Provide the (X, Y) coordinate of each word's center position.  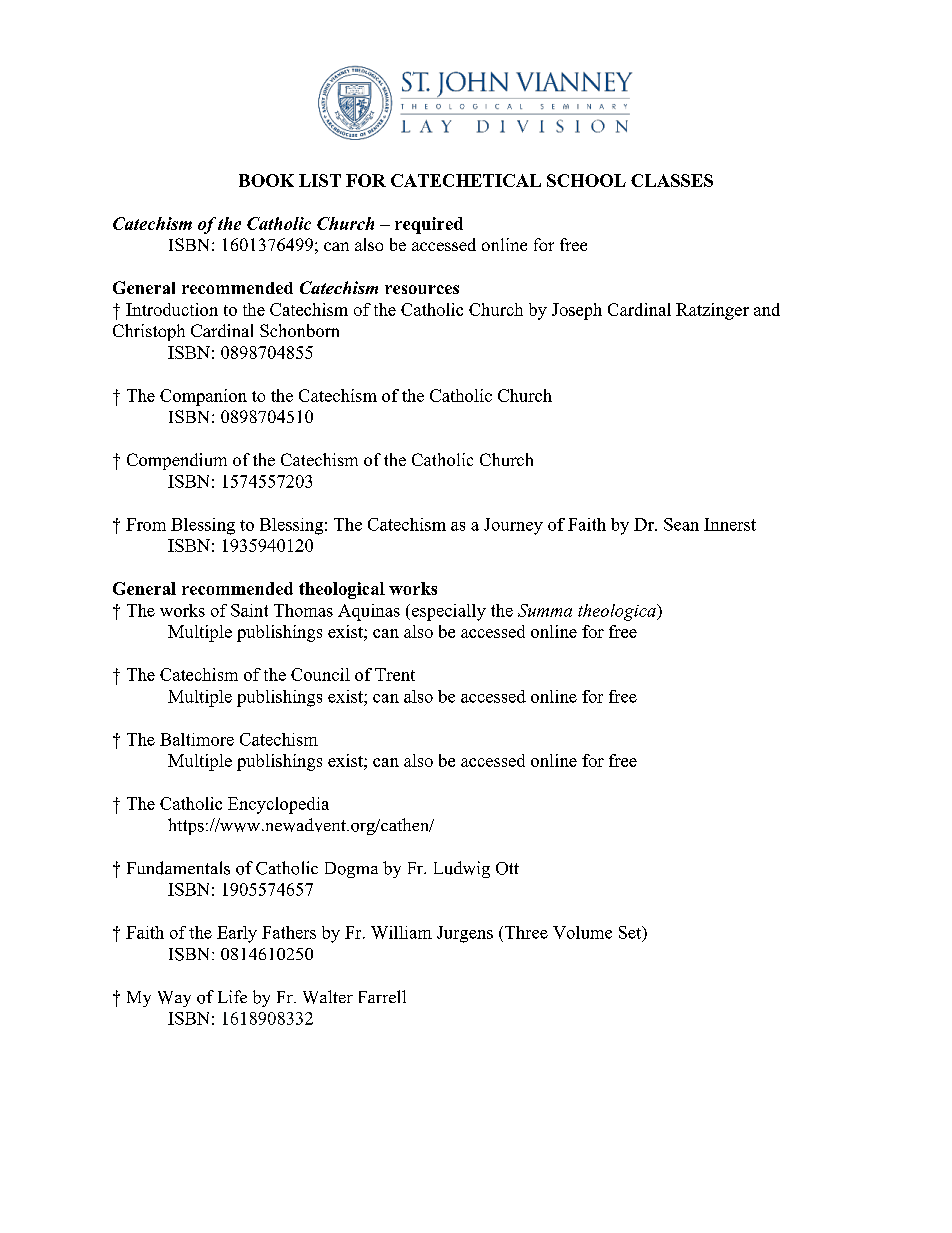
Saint (249, 610)
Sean (681, 524)
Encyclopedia (278, 805)
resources (422, 289)
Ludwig (462, 869)
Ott (507, 868)
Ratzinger (712, 311)
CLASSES (672, 180)
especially (447, 612)
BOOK (266, 180)
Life (232, 996)
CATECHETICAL (466, 180)
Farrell (382, 996)
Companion (203, 397)
